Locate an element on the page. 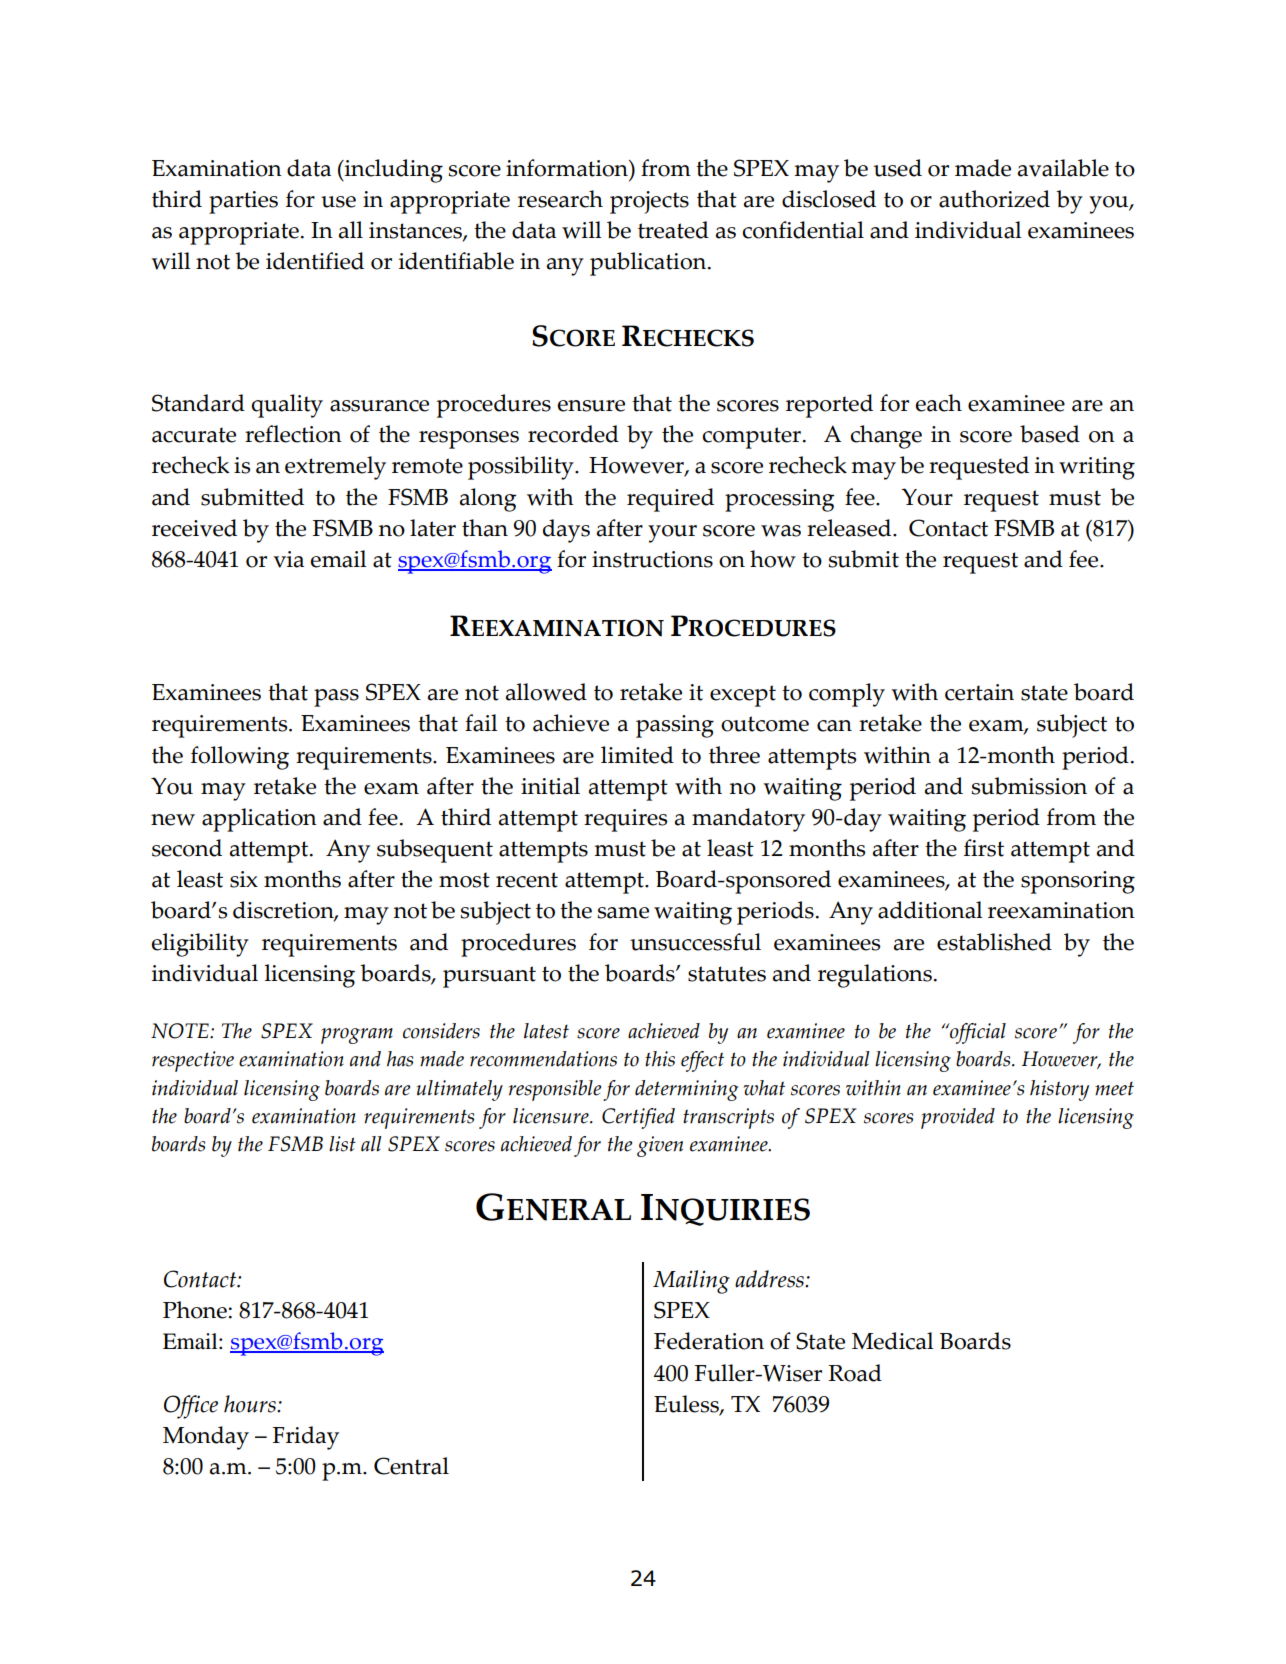  Medical is located at coordinates (893, 1341).
